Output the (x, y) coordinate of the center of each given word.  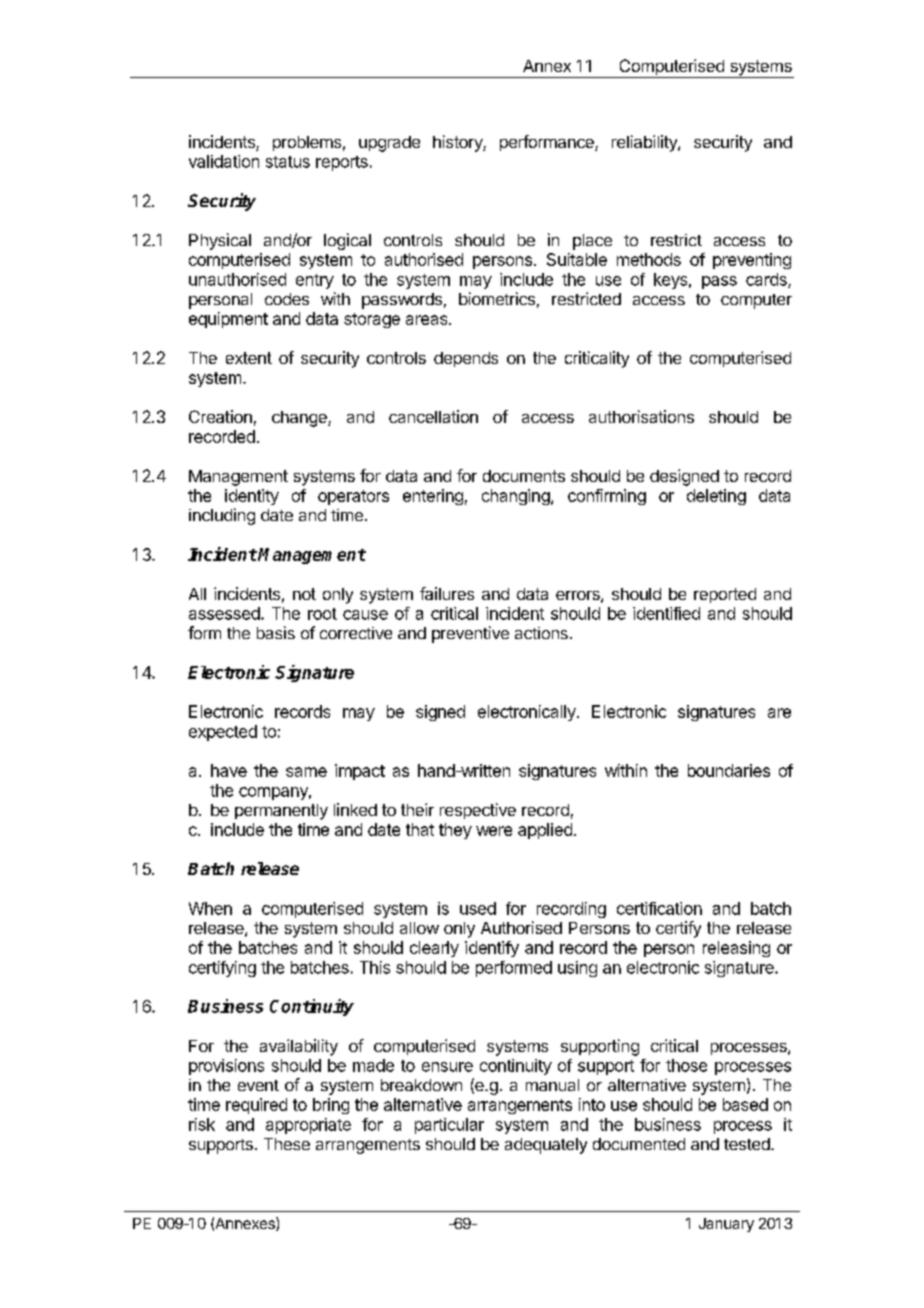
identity (252, 497)
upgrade (389, 144)
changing (517, 497)
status (288, 162)
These (287, 1144)
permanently (281, 812)
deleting (716, 497)
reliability (645, 143)
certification (659, 908)
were (494, 831)
